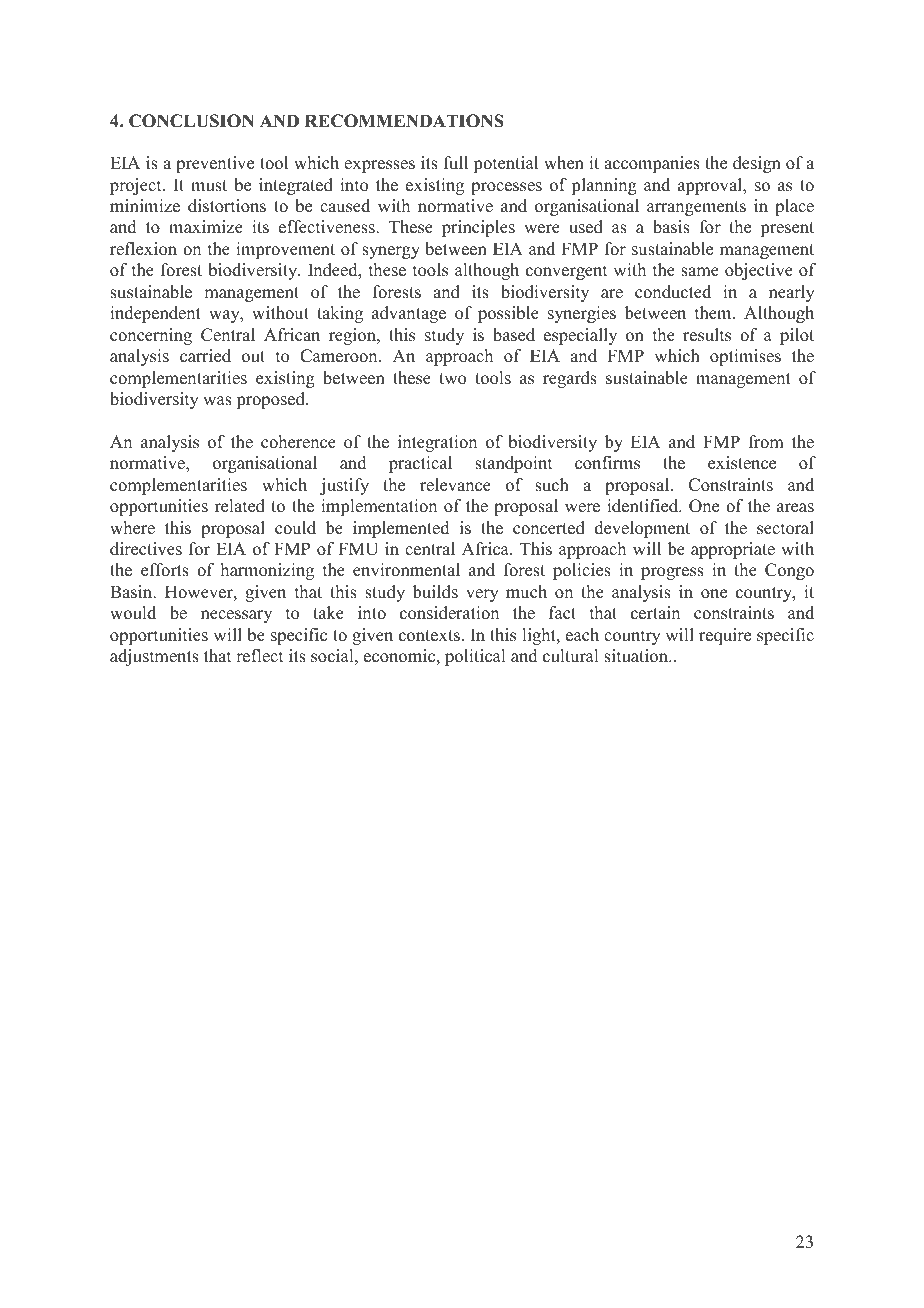 The width and height of the screenshot is (924, 1308). Describe the element at coordinates (456, 163) in the screenshot. I see `full` at that location.
